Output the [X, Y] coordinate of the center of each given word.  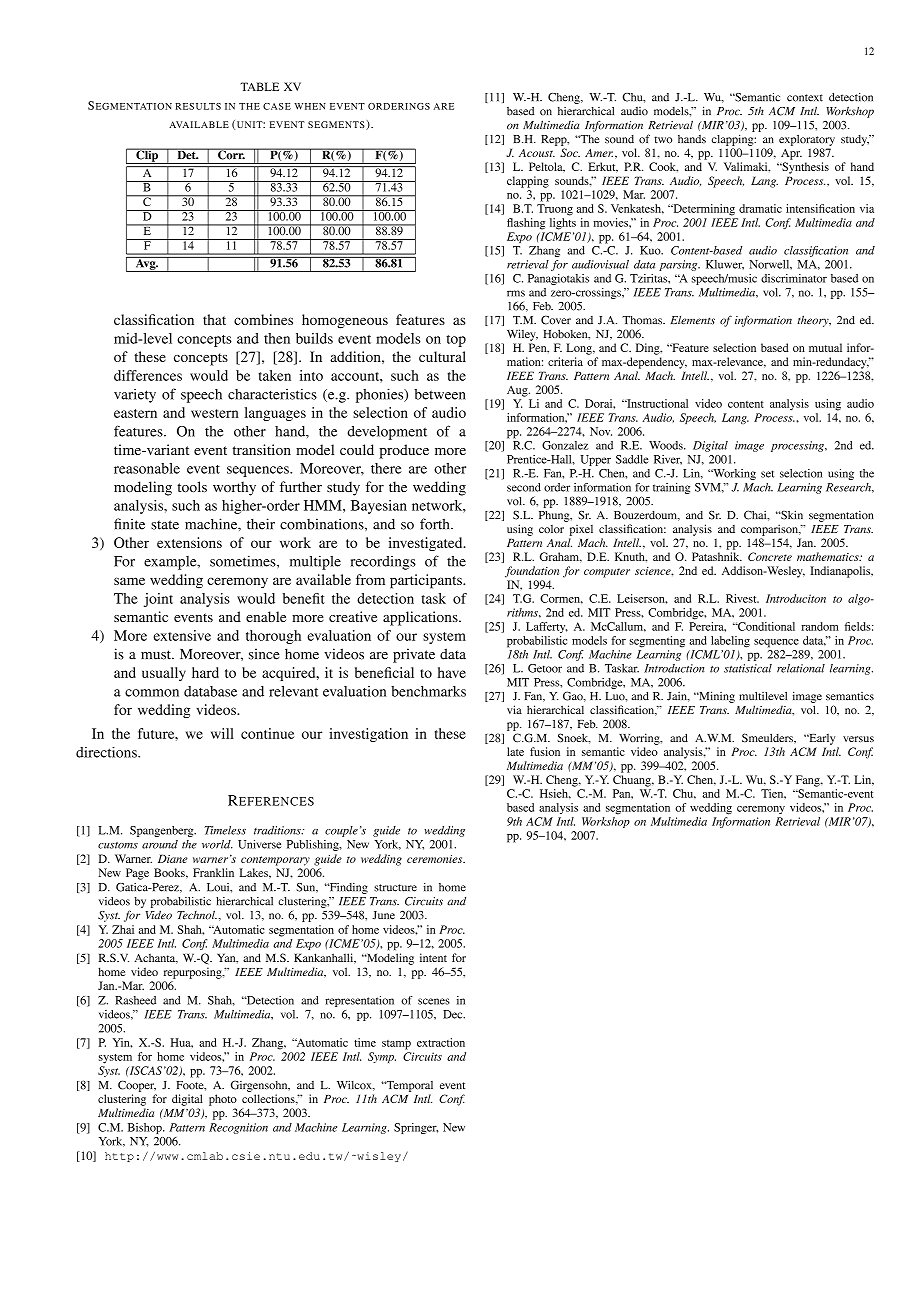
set [767, 474]
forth [436, 524]
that [214, 319]
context [805, 98]
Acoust [537, 153]
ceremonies [436, 859]
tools [192, 487]
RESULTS [198, 106]
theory [814, 321]
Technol [197, 915]
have [452, 672]
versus [858, 739]
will [222, 733]
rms [516, 293]
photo [223, 1100]
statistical [748, 668]
